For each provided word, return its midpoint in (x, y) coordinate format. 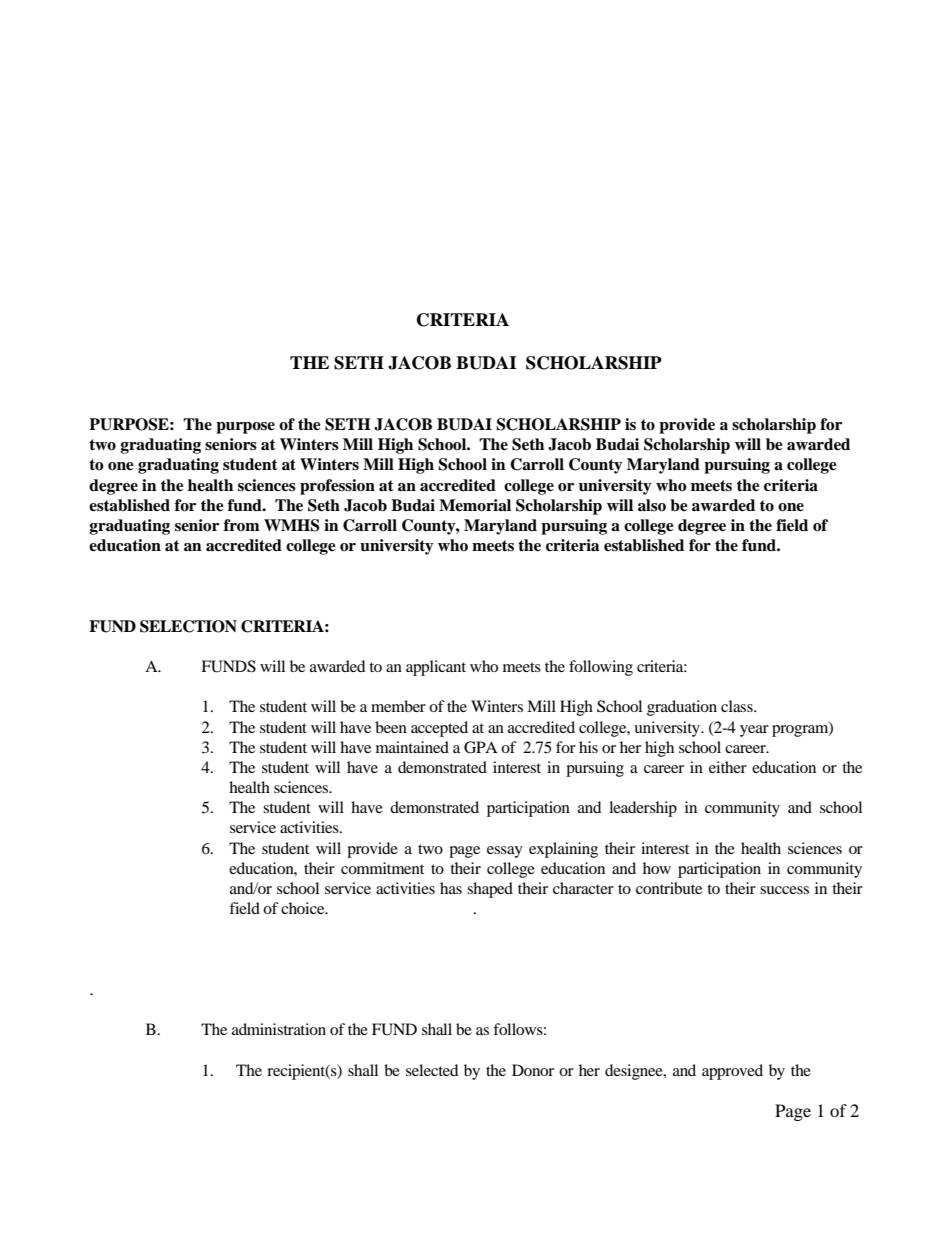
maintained (412, 747)
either (728, 767)
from (242, 525)
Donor (533, 1070)
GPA (481, 747)
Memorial (475, 505)
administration (279, 1029)
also (652, 505)
